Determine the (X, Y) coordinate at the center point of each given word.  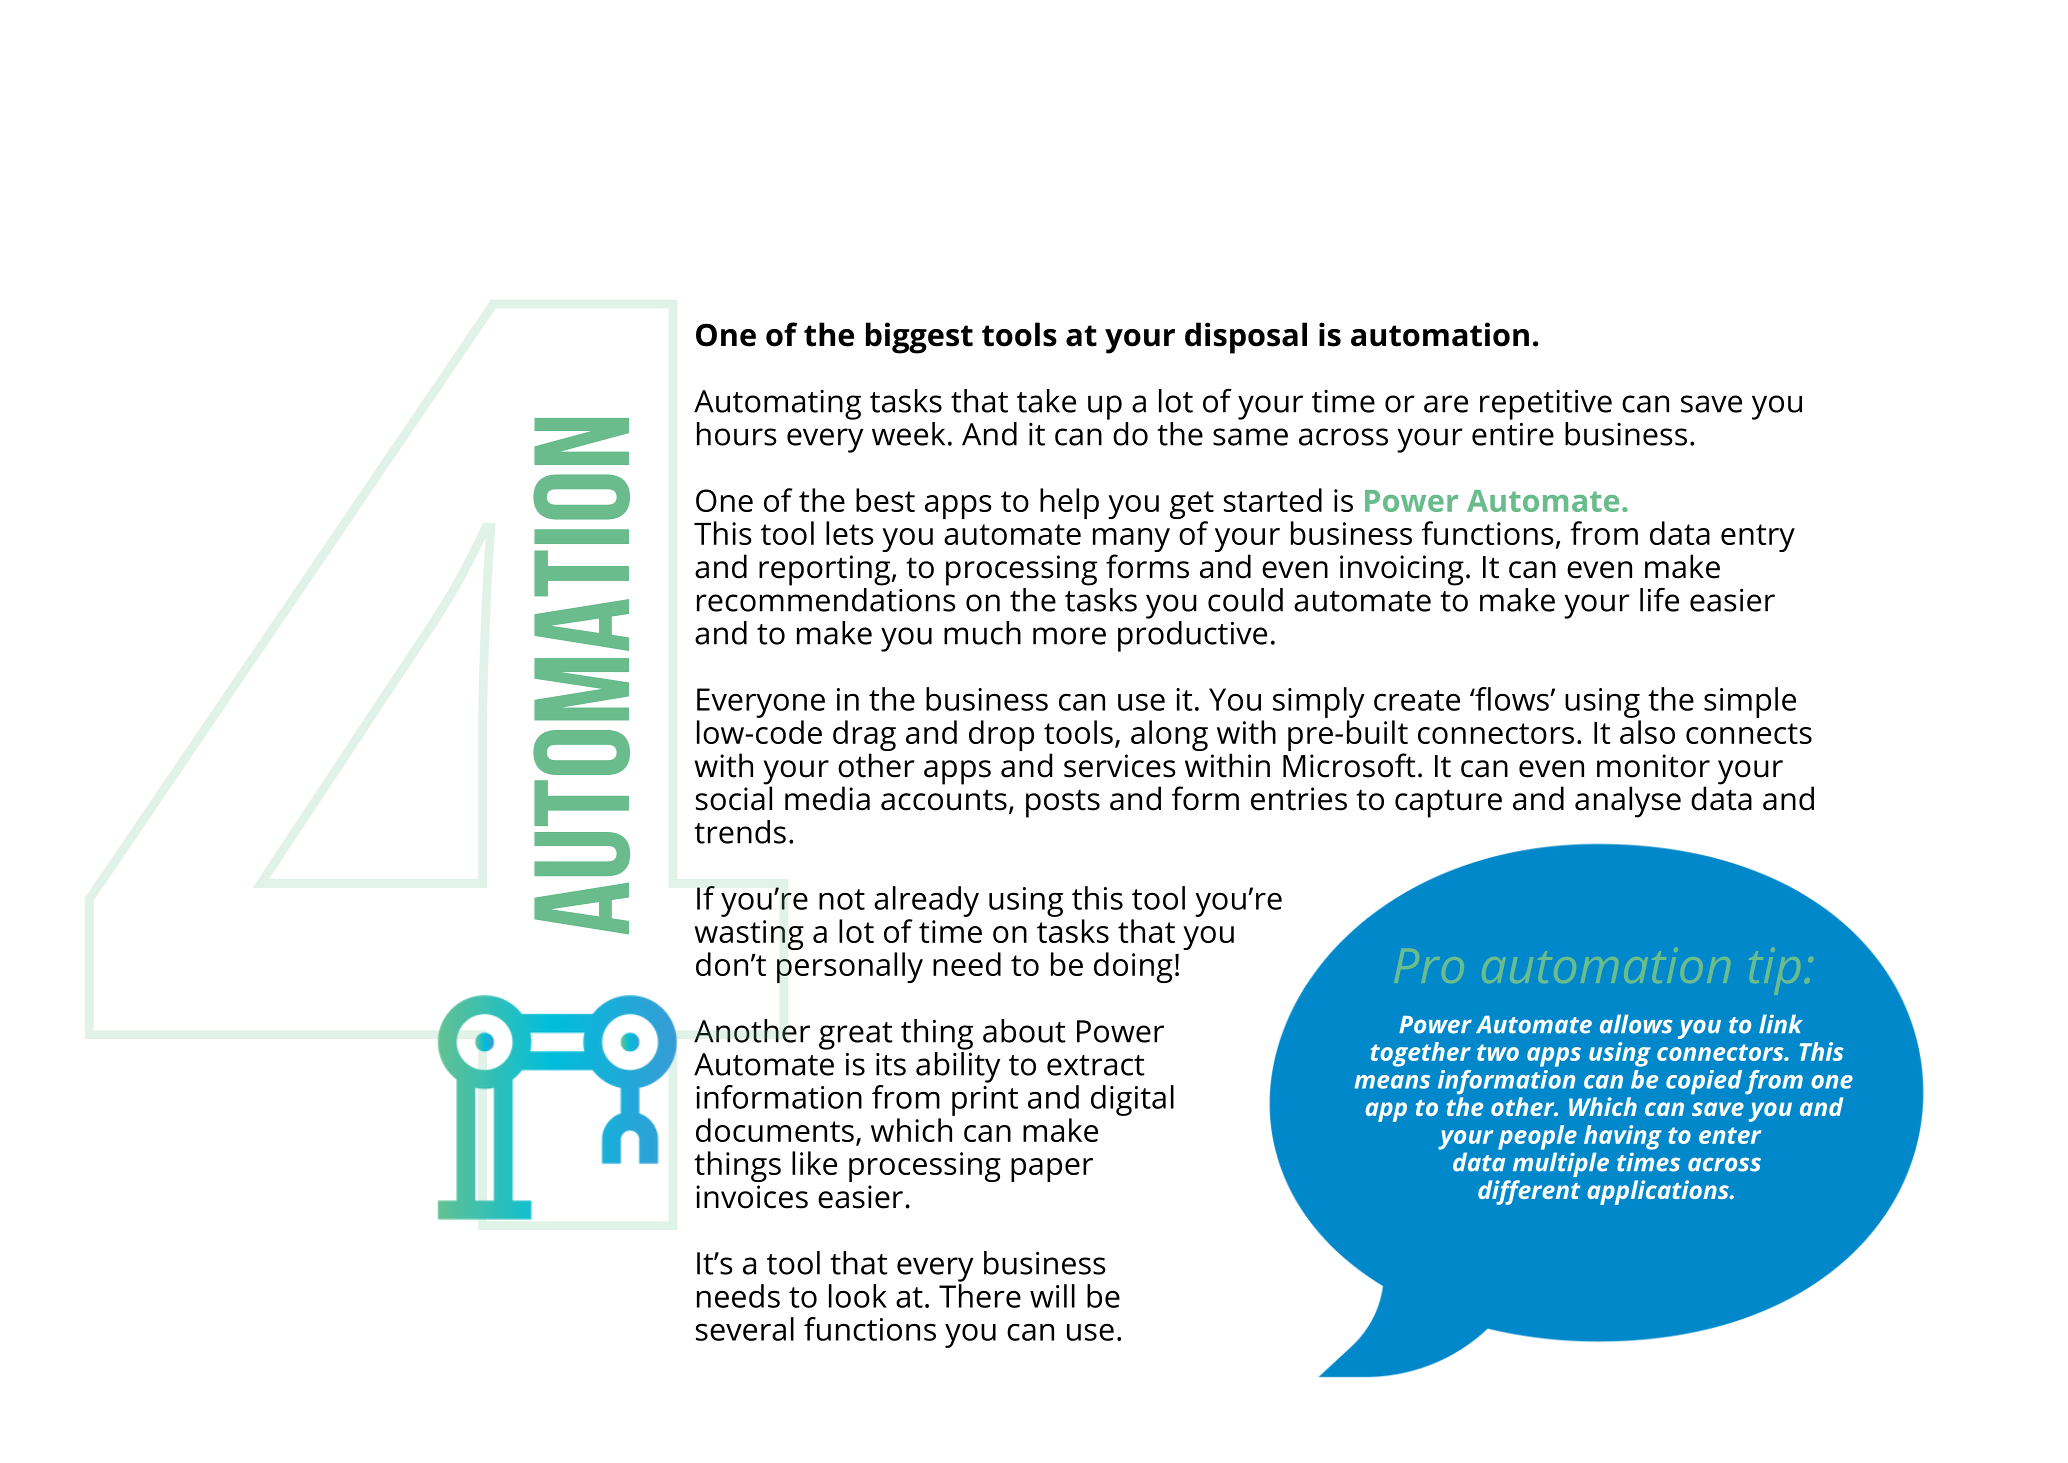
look (858, 1296)
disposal (1246, 338)
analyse (1628, 802)
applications (1659, 1192)
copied (1704, 1082)
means (1392, 1082)
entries (1299, 799)
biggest (919, 338)
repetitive (1546, 404)
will (1052, 1296)
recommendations (826, 598)
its (891, 1064)
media (827, 798)
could (1245, 600)
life (1659, 599)
